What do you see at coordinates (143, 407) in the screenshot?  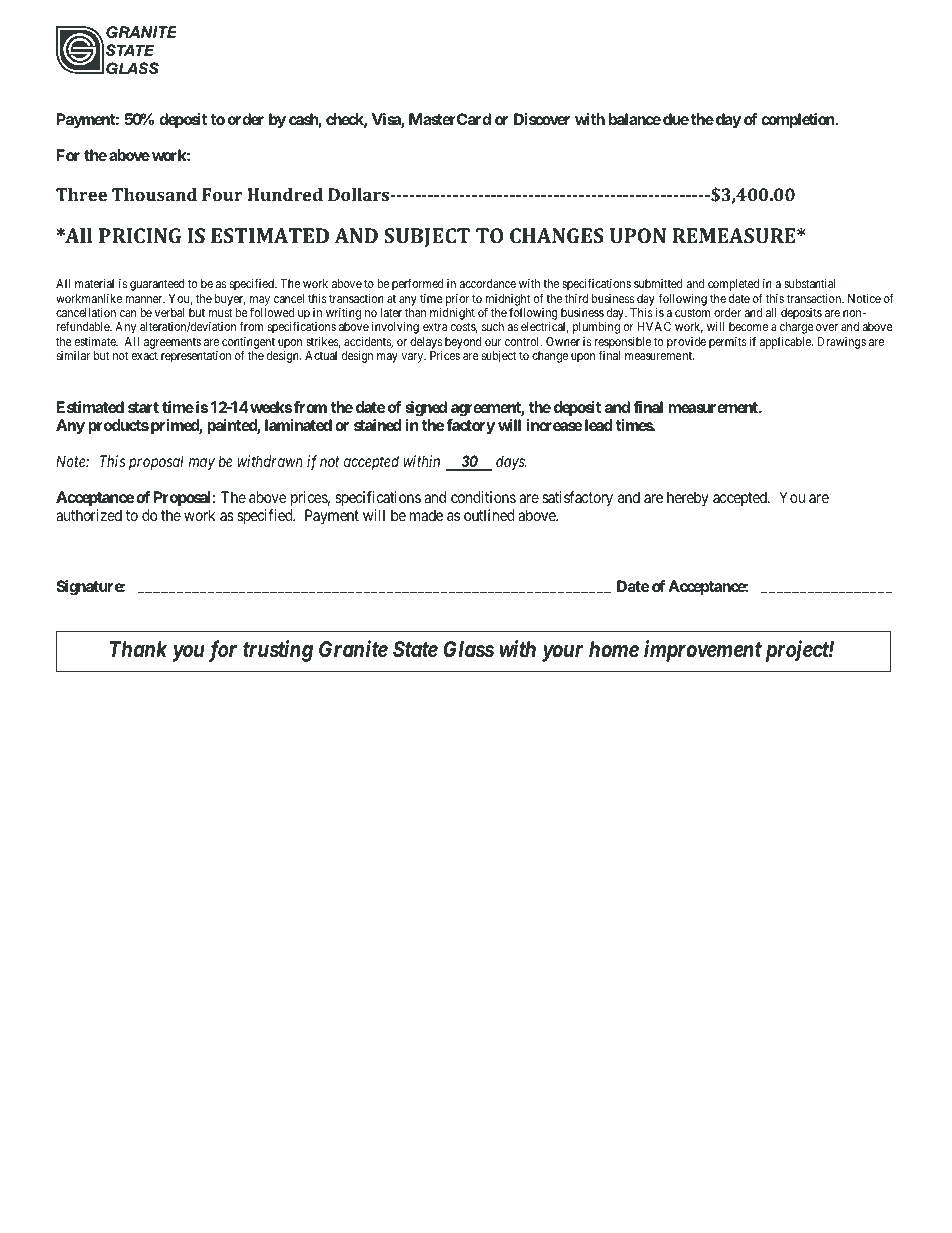 I see `start` at bounding box center [143, 407].
